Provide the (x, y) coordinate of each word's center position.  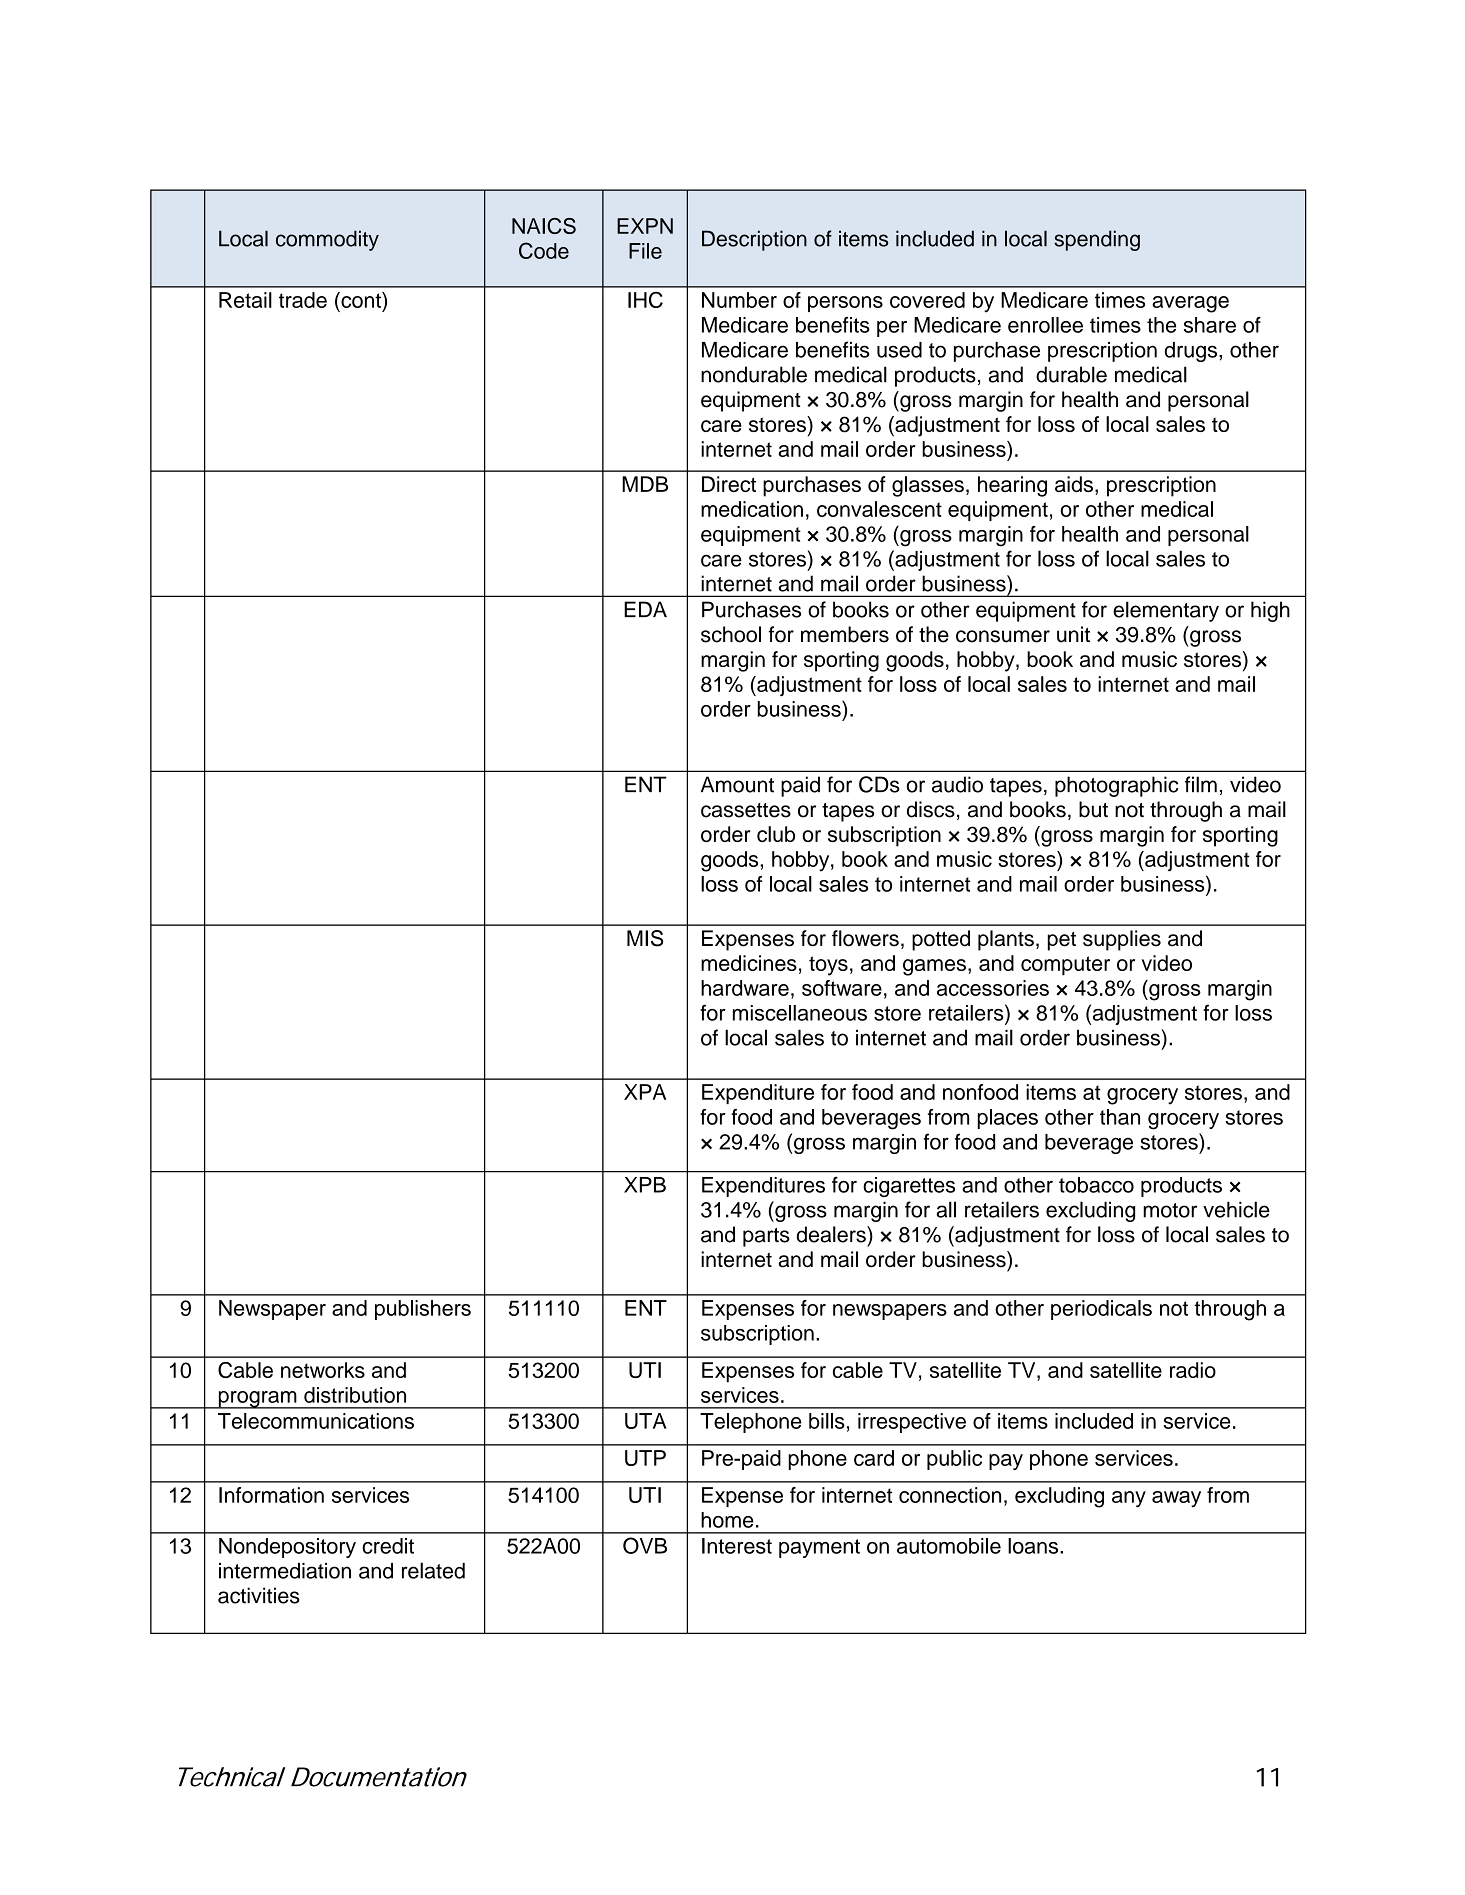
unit (1073, 634)
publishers (423, 1310)
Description (754, 240)
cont (361, 300)
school (731, 634)
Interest (737, 1546)
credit (388, 1546)
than (1120, 1117)
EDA (645, 609)
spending (1097, 240)
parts (766, 1237)
